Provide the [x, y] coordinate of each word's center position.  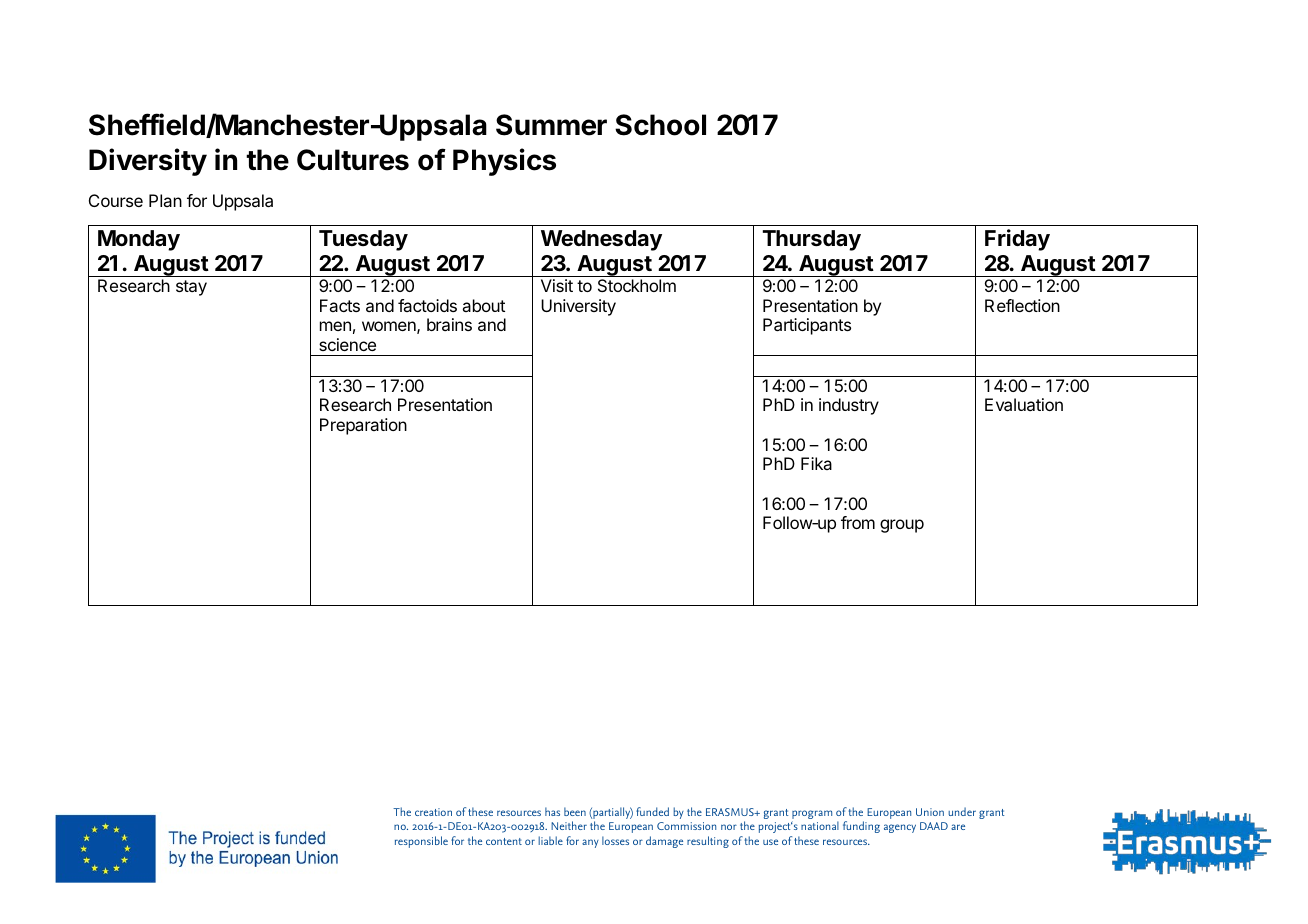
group [902, 526]
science [347, 344]
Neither [569, 825]
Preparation [363, 426]
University [578, 307]
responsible [421, 842]
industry [849, 406]
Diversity [148, 162]
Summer [551, 125]
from [858, 522]
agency [900, 828]
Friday [1017, 240]
